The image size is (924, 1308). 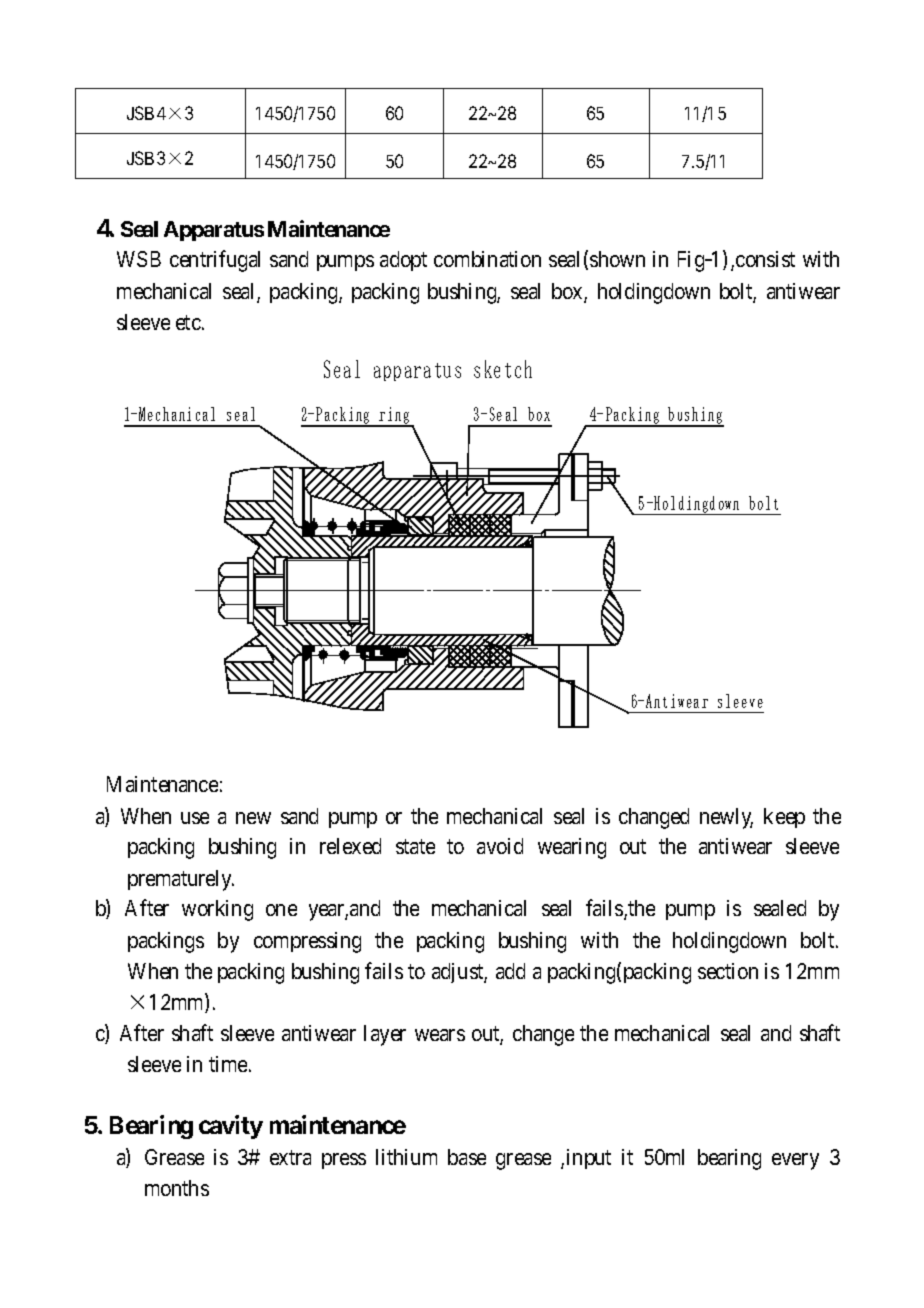 What do you see at coordinates (215, 261) in the image?
I see `centrifugal` at bounding box center [215, 261].
